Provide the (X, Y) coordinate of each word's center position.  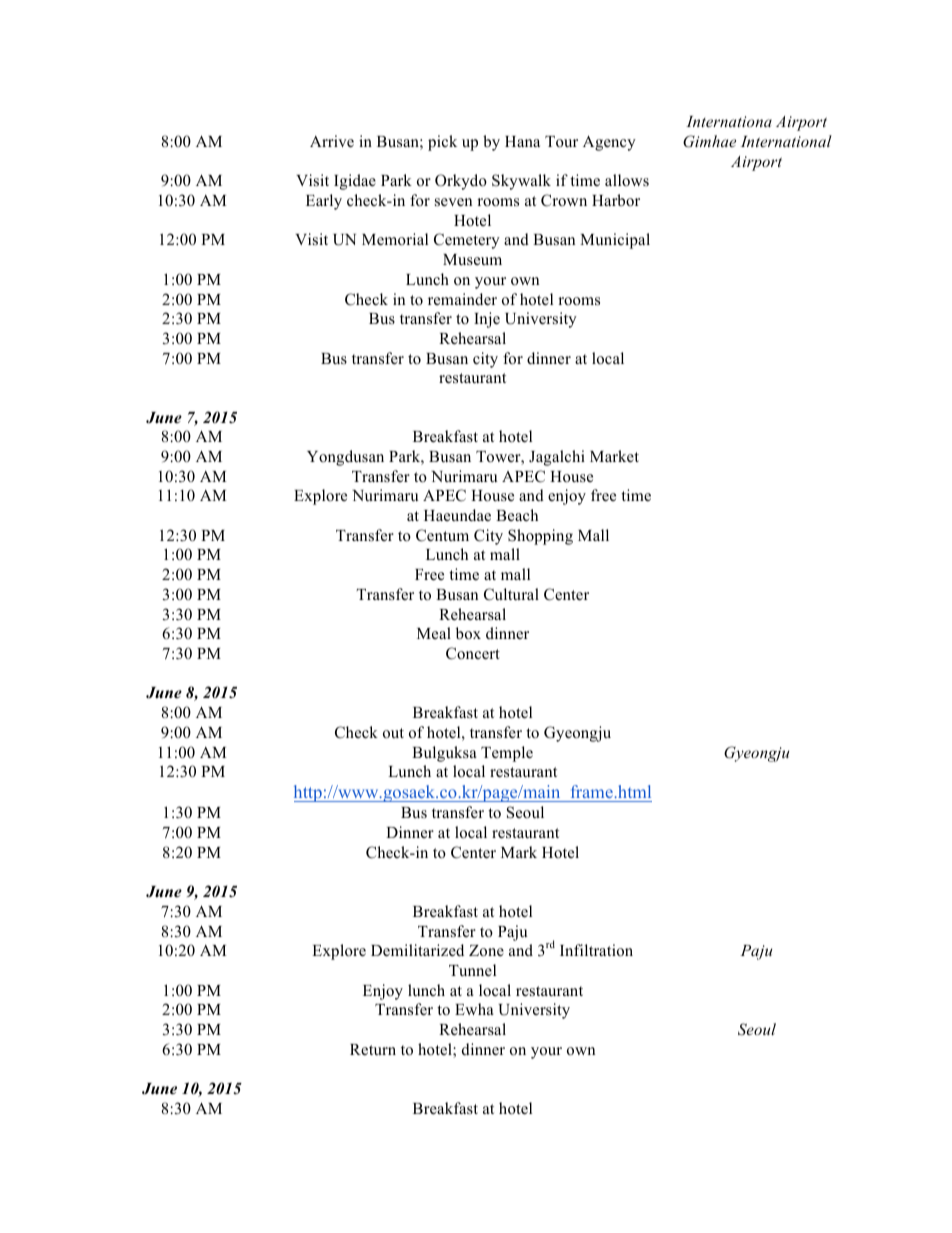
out (393, 733)
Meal (434, 633)
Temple (507, 754)
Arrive (332, 141)
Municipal (615, 241)
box (468, 633)
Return (373, 1049)
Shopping (540, 537)
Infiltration (596, 950)
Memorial (395, 239)
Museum (472, 259)
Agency (609, 143)
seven (453, 202)
